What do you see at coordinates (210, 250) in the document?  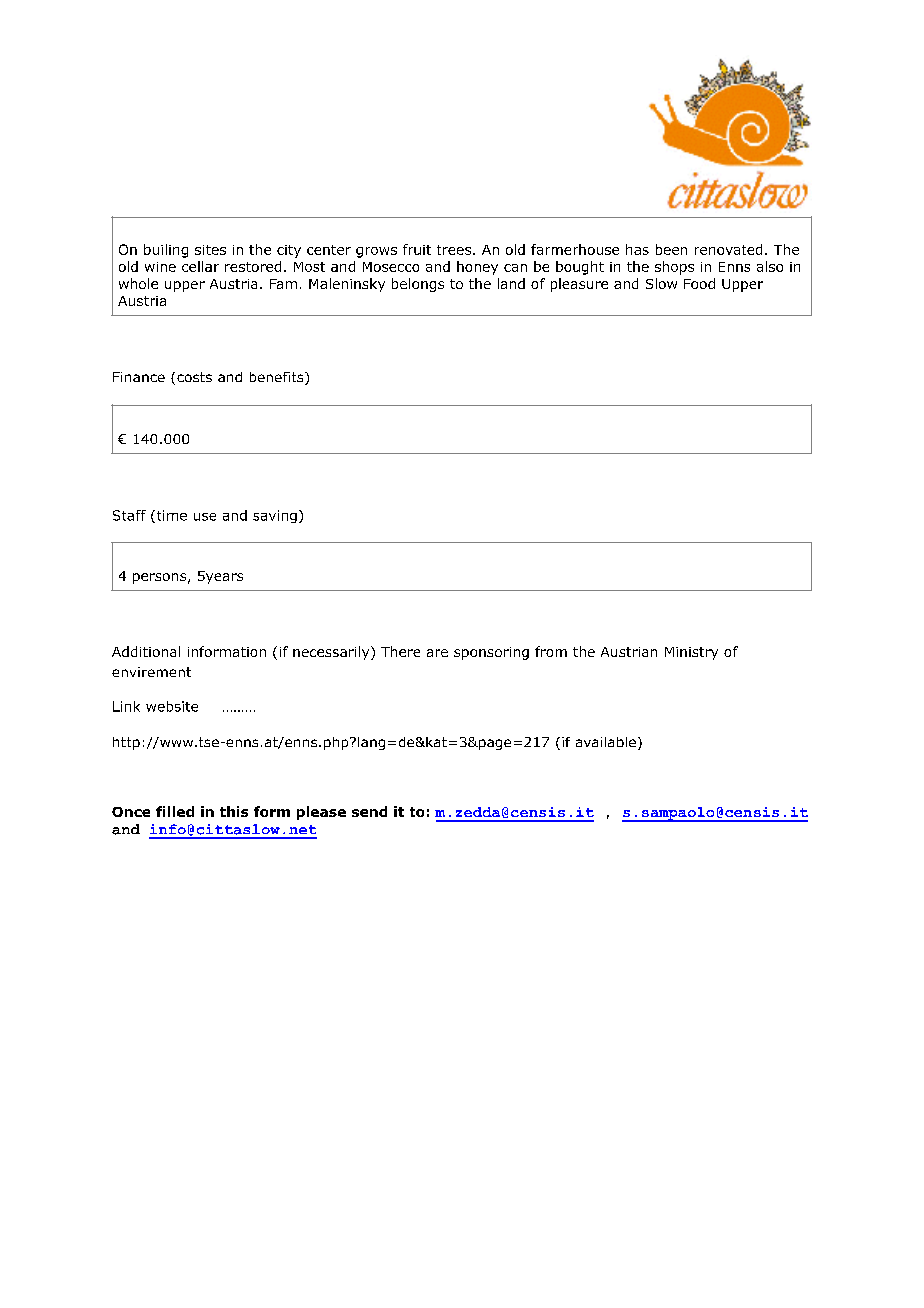 I see `sites` at bounding box center [210, 250].
